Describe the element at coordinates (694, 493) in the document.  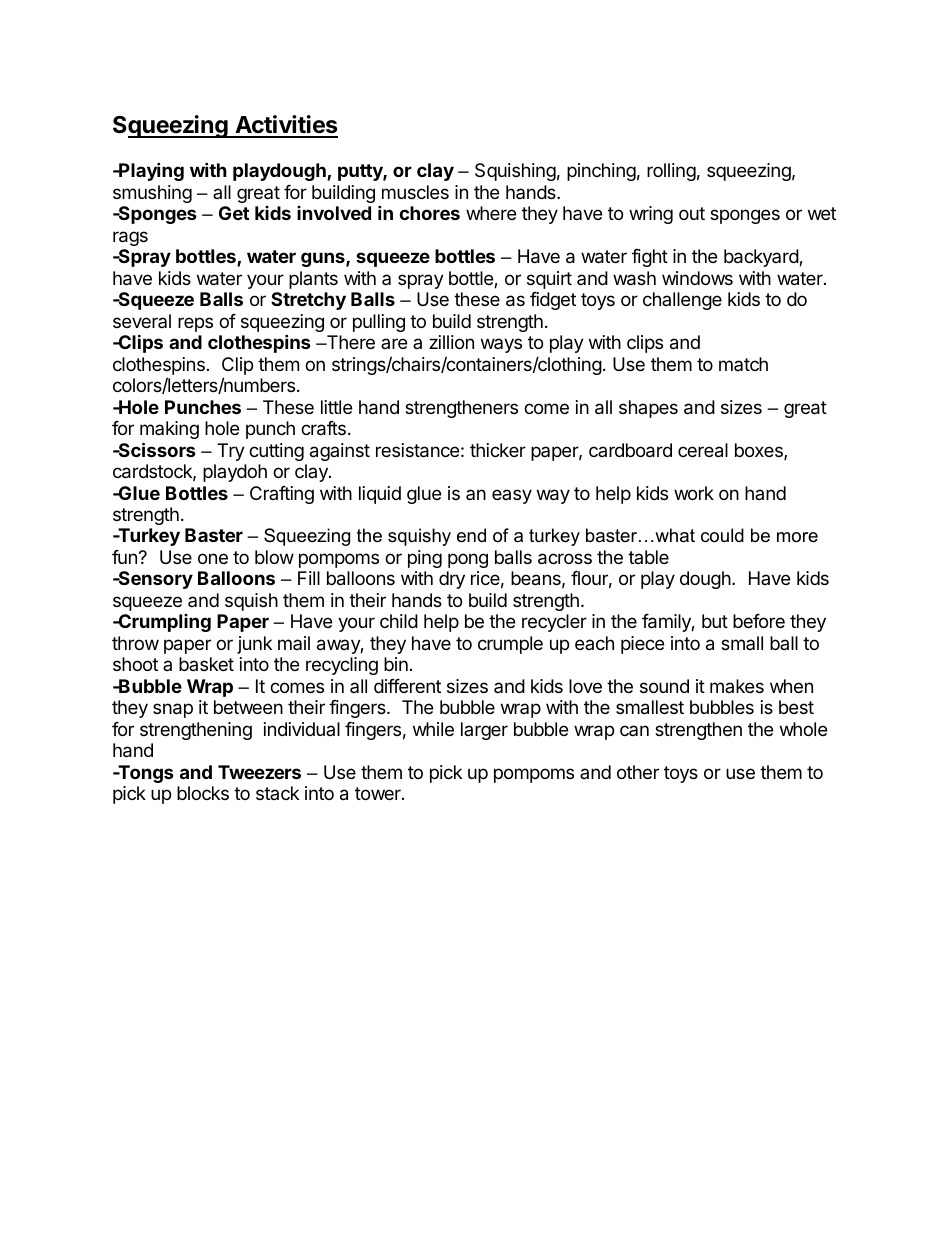
I see `work` at that location.
